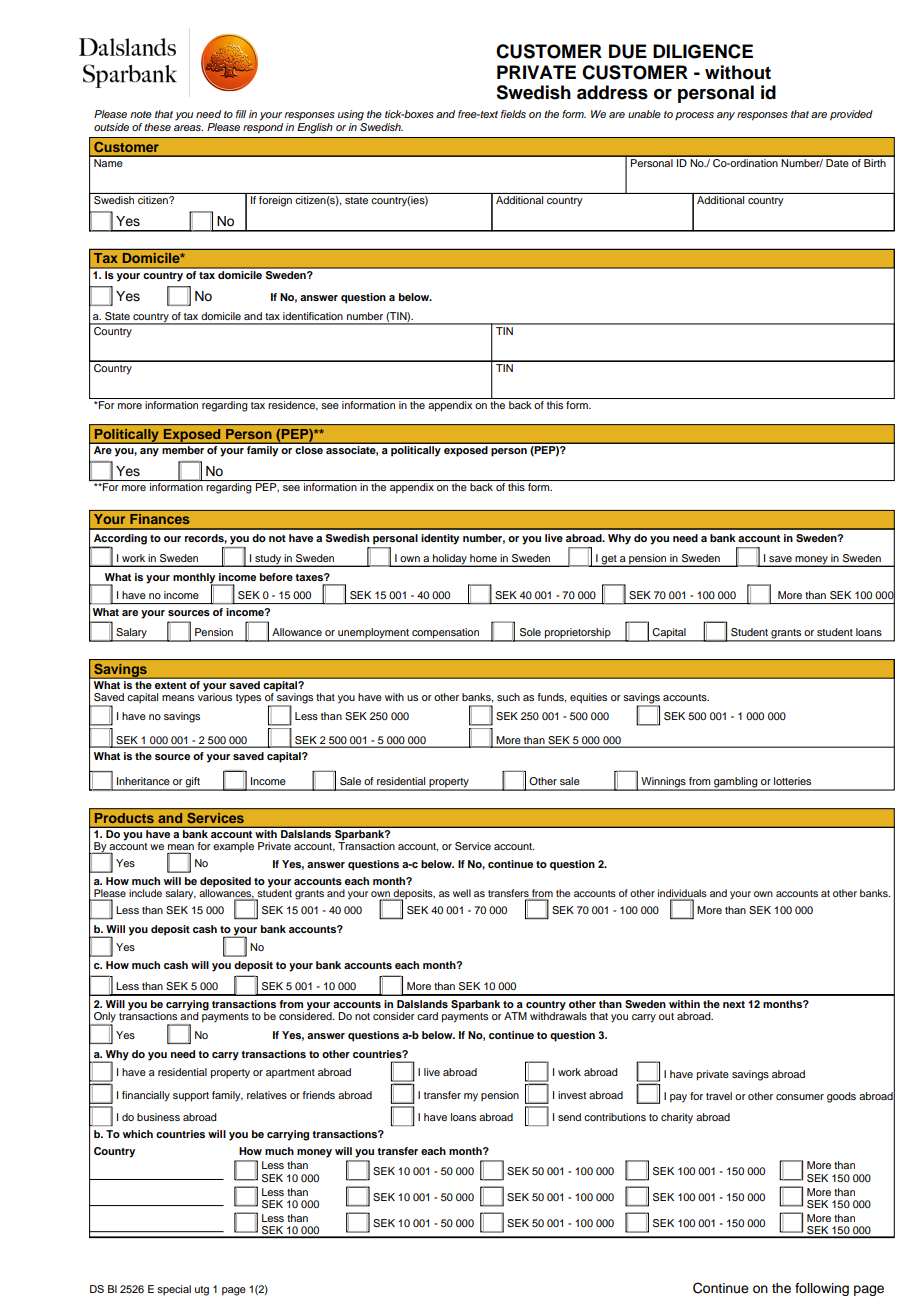  What do you see at coordinates (202, 1291) in the page?
I see `utg` at bounding box center [202, 1291].
